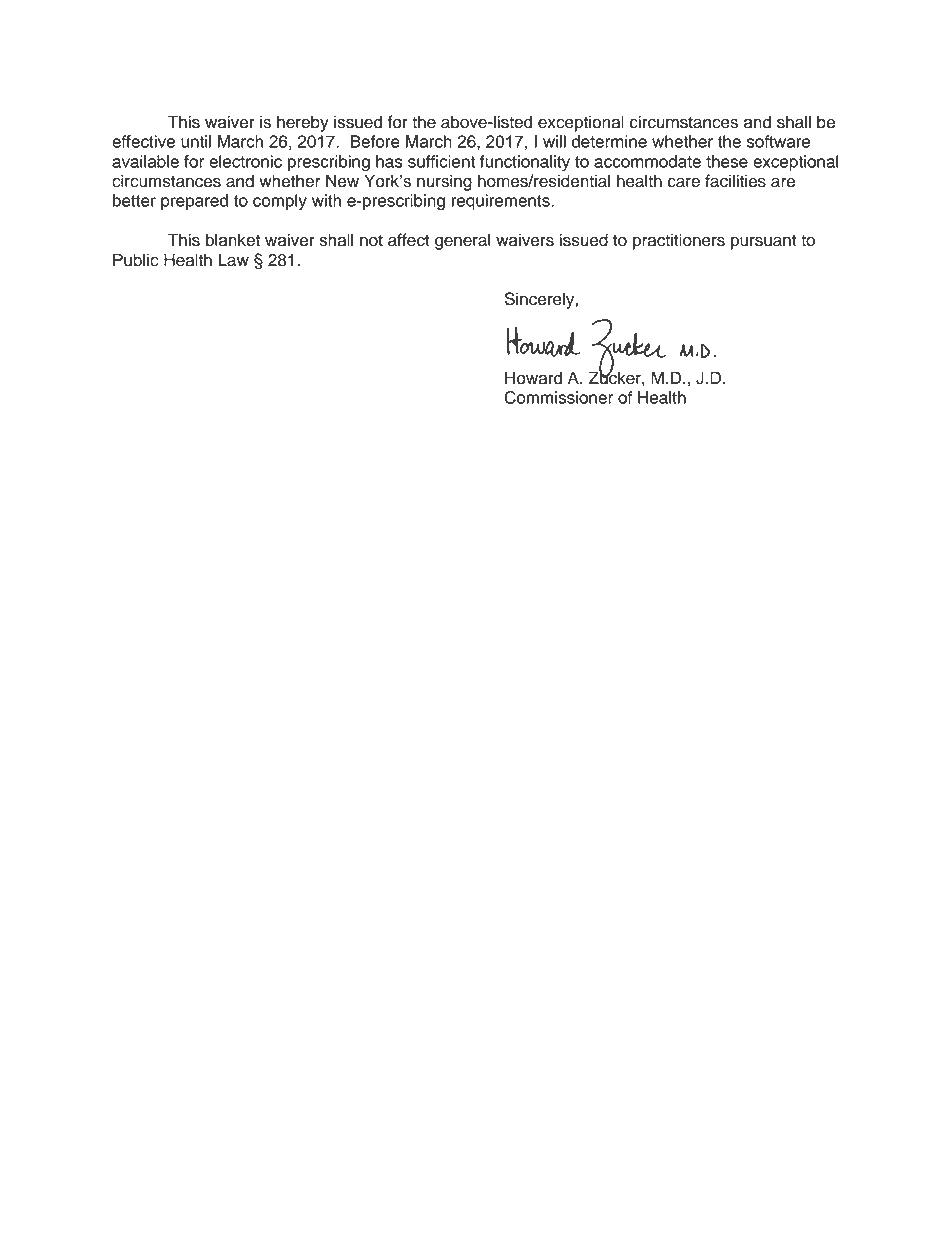 The height and width of the image is (1233, 952). I want to click on Law, so click(233, 260).
